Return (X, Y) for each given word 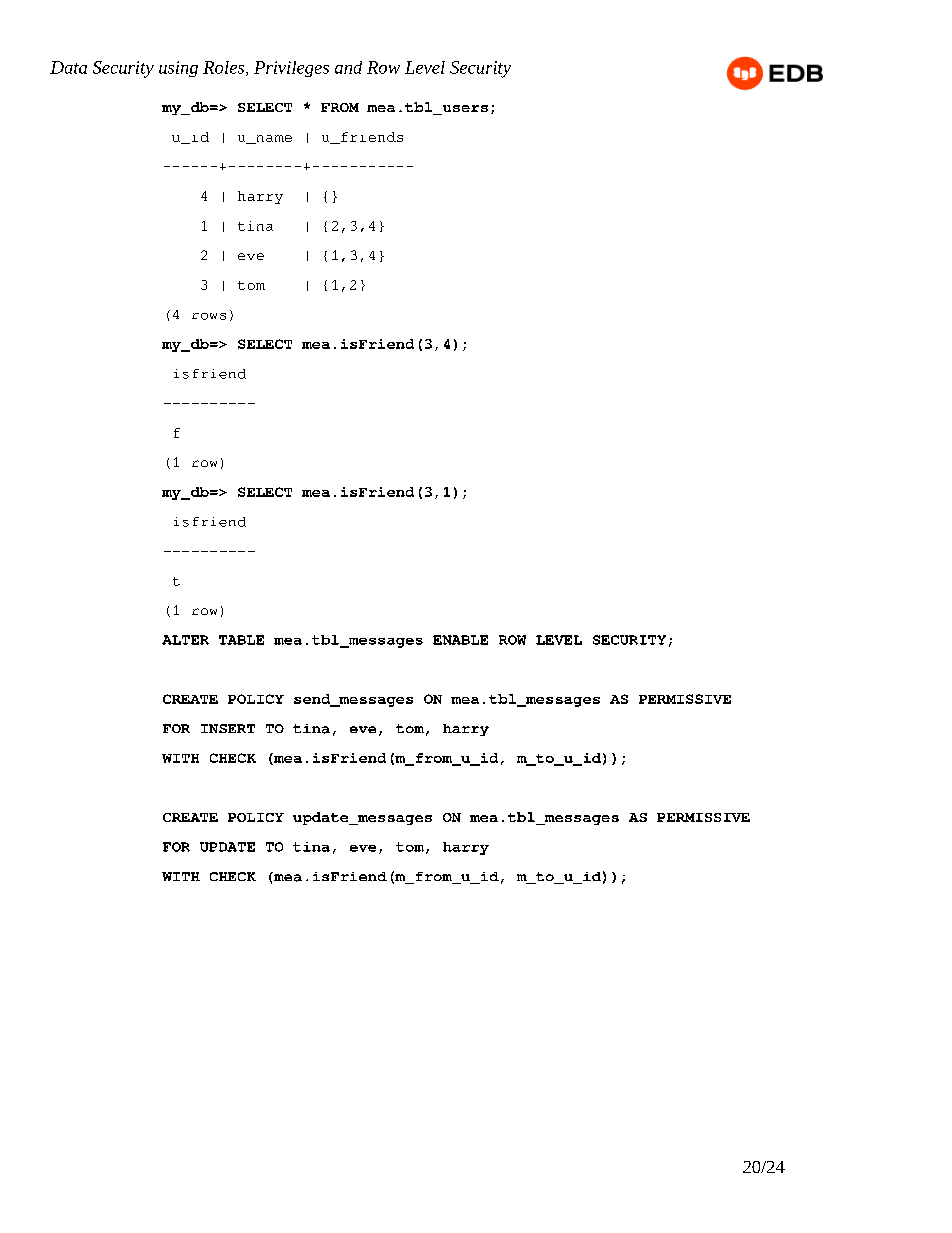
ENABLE (460, 640)
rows (209, 316)
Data (68, 67)
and (348, 67)
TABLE (241, 640)
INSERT (228, 728)
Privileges (291, 69)
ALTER (185, 640)
